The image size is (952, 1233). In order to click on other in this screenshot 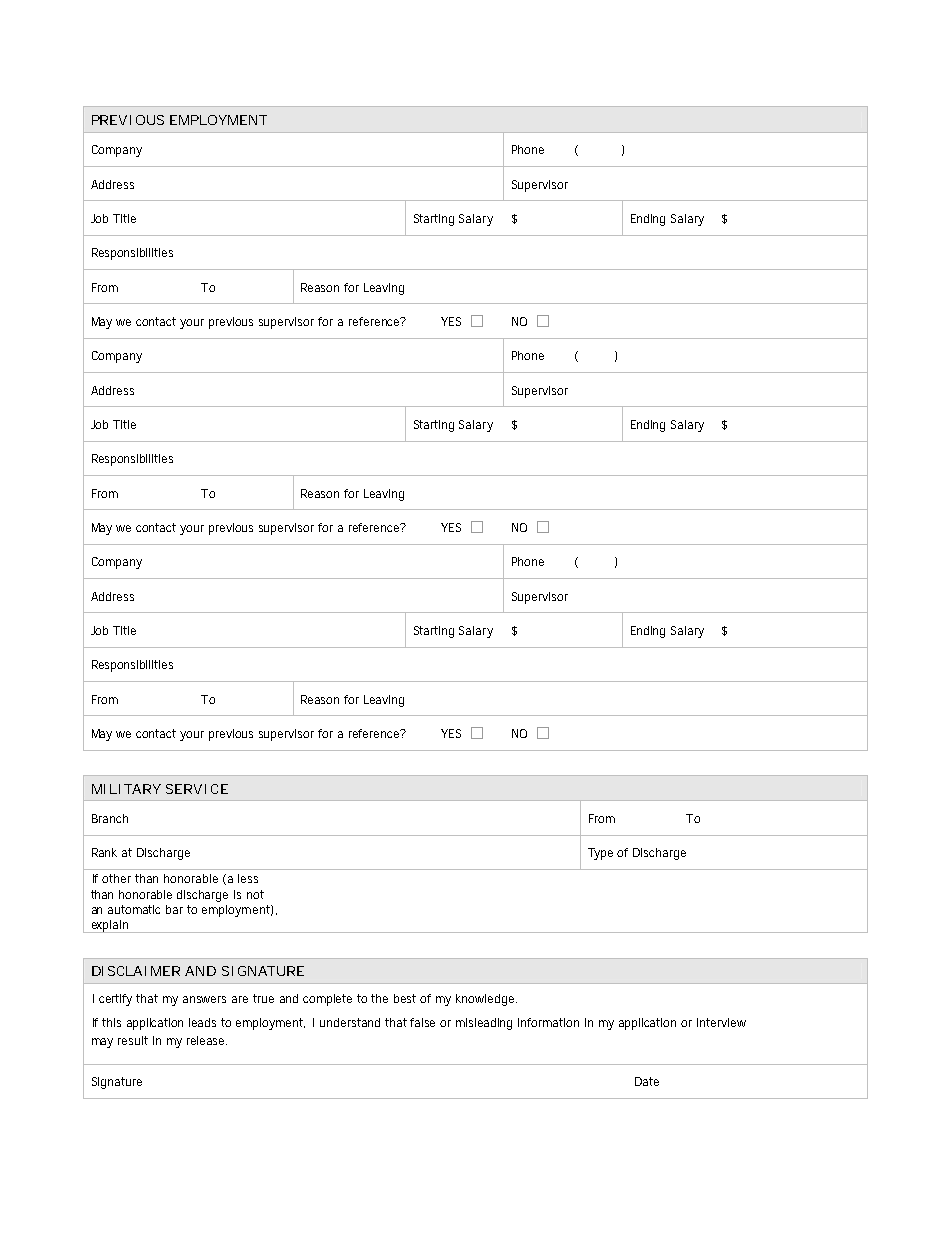, I will do `click(116, 878)`.
